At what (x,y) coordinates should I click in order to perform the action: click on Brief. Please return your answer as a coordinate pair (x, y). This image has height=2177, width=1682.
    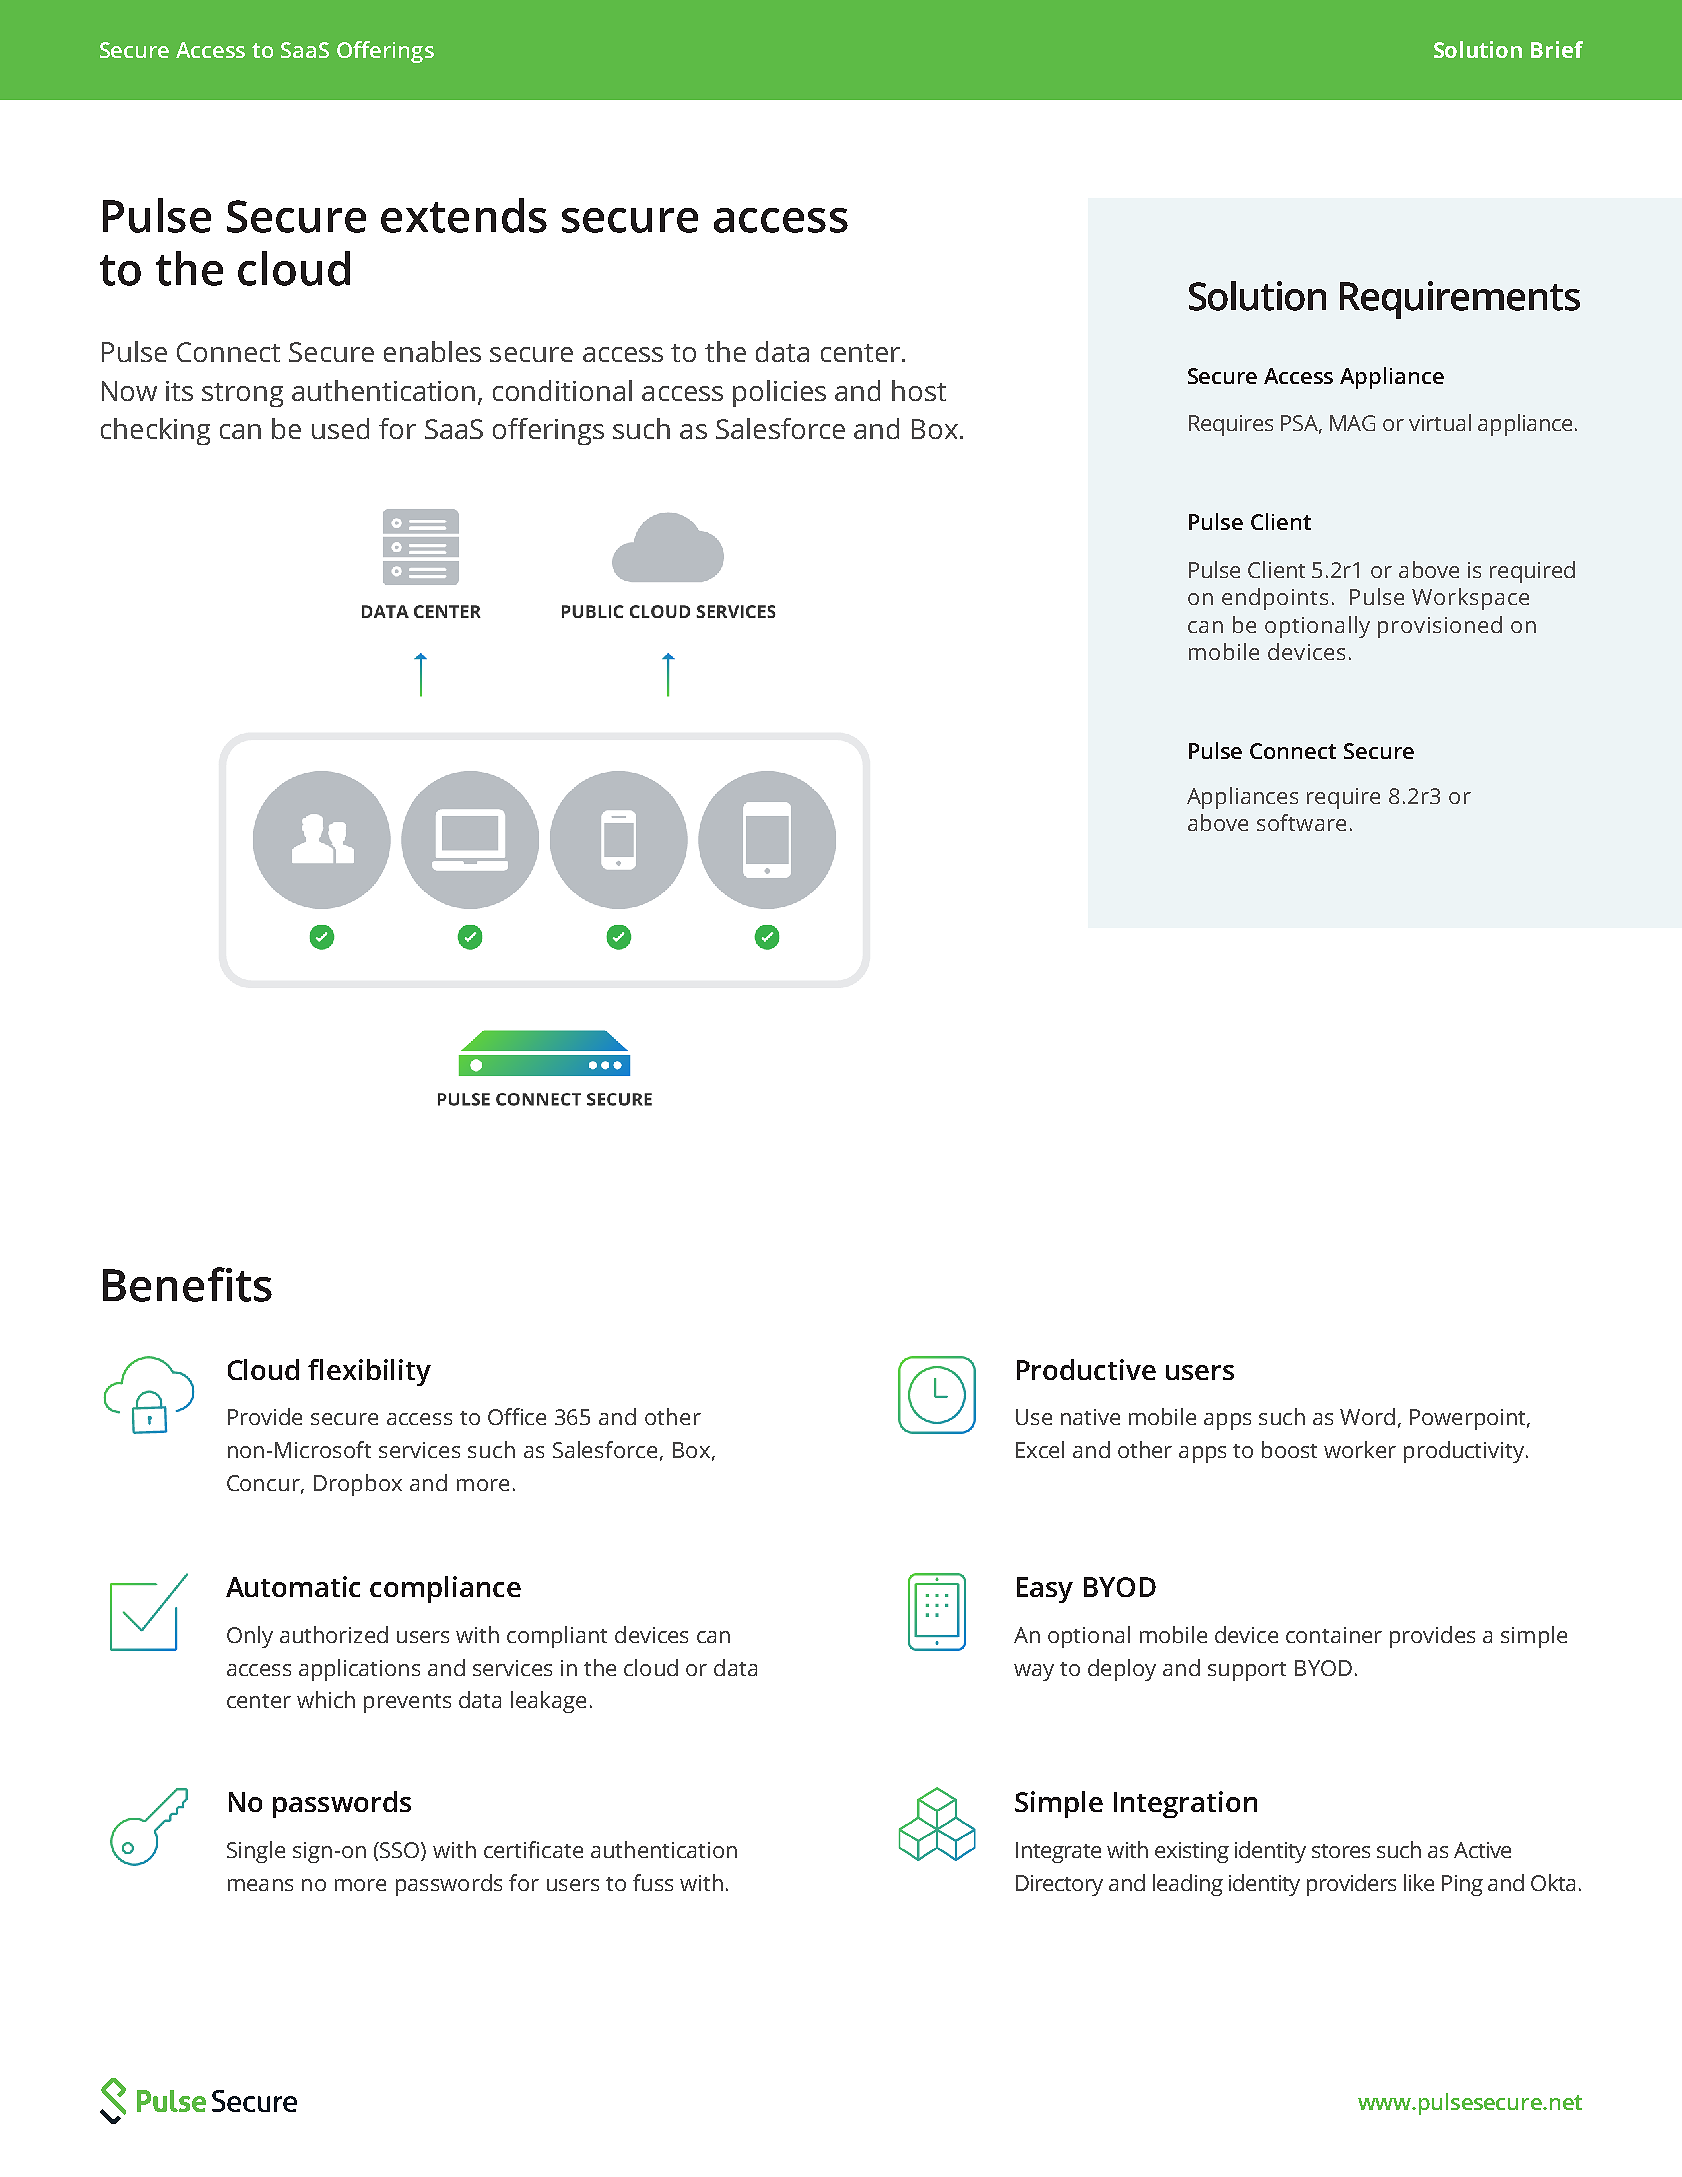
    Looking at the image, I should click on (1557, 49).
